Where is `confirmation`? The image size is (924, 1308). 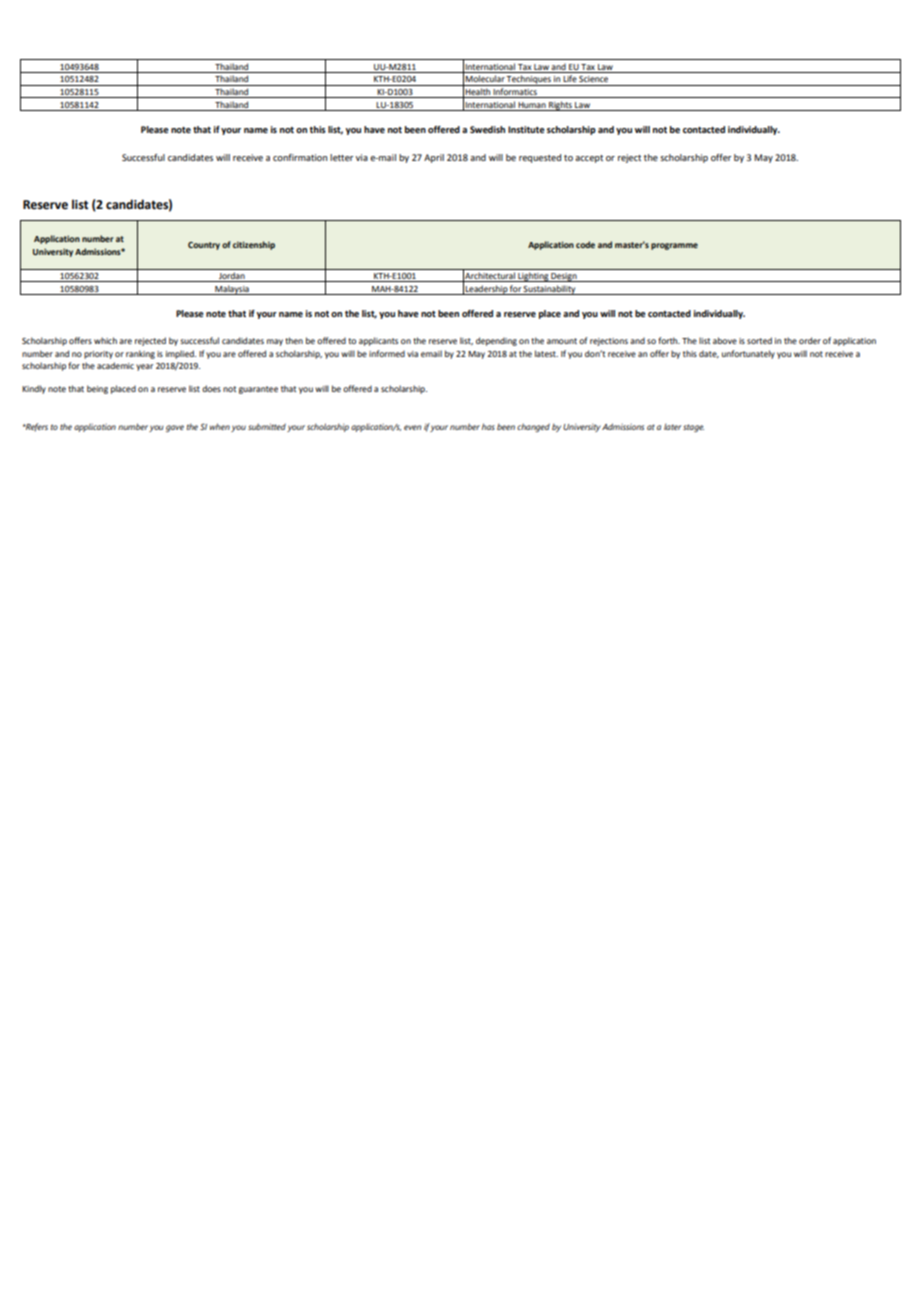 confirmation is located at coordinates (300, 157).
